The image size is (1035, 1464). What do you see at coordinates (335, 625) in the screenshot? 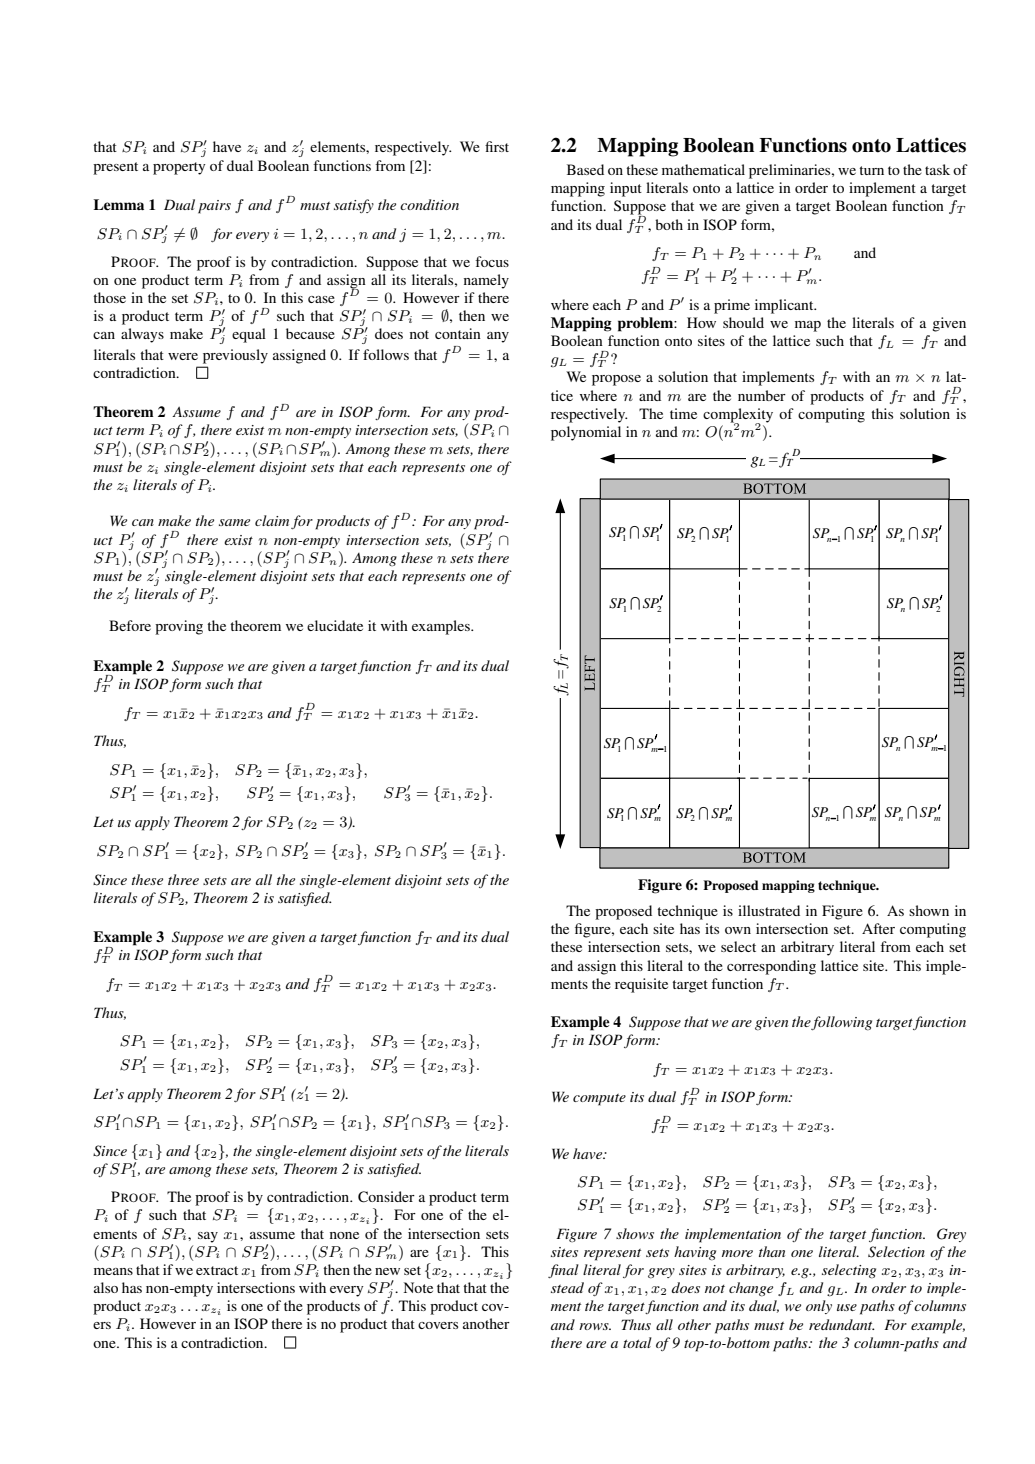
I see `elucidate` at bounding box center [335, 625].
